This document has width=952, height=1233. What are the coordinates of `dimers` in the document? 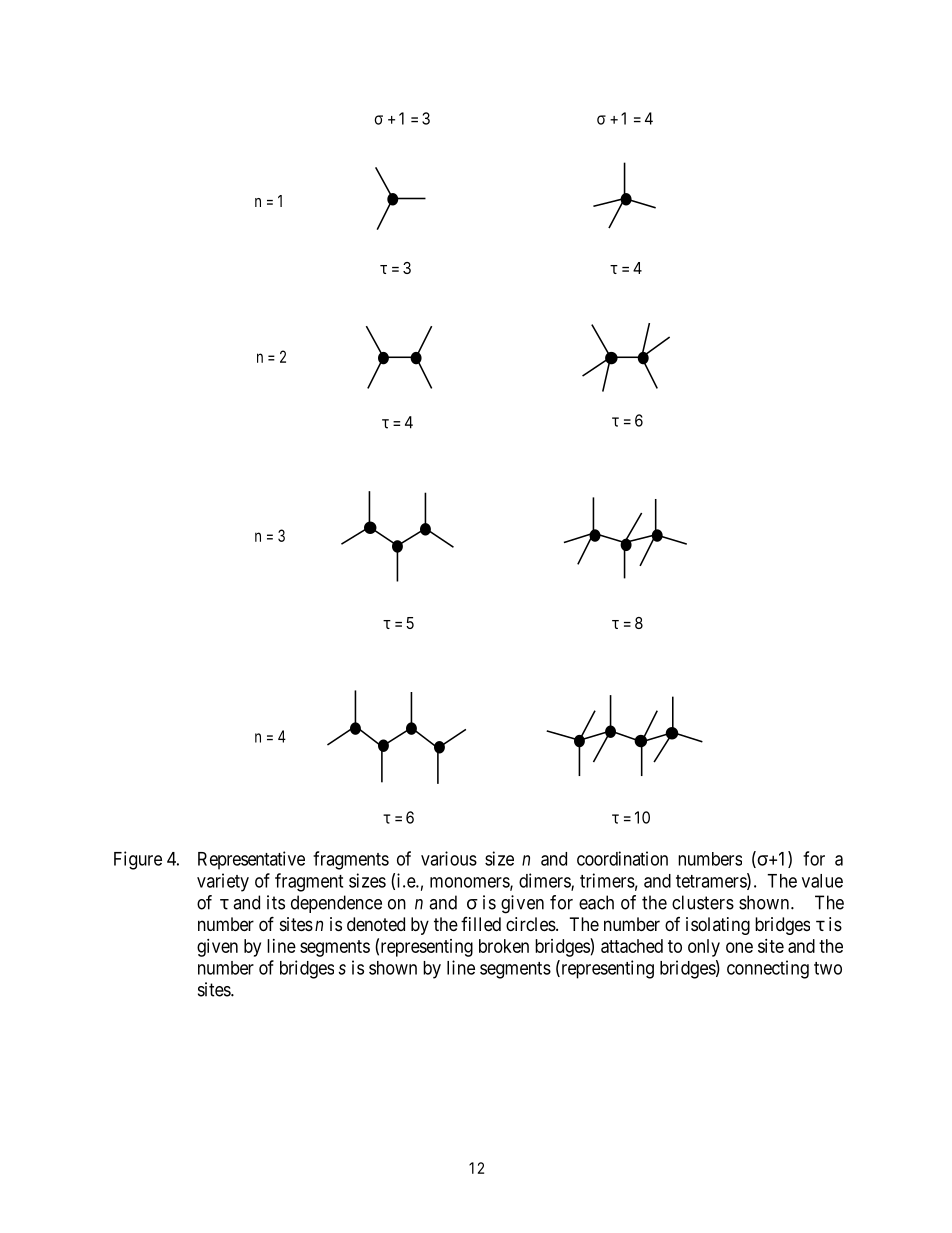 It's located at (545, 881).
